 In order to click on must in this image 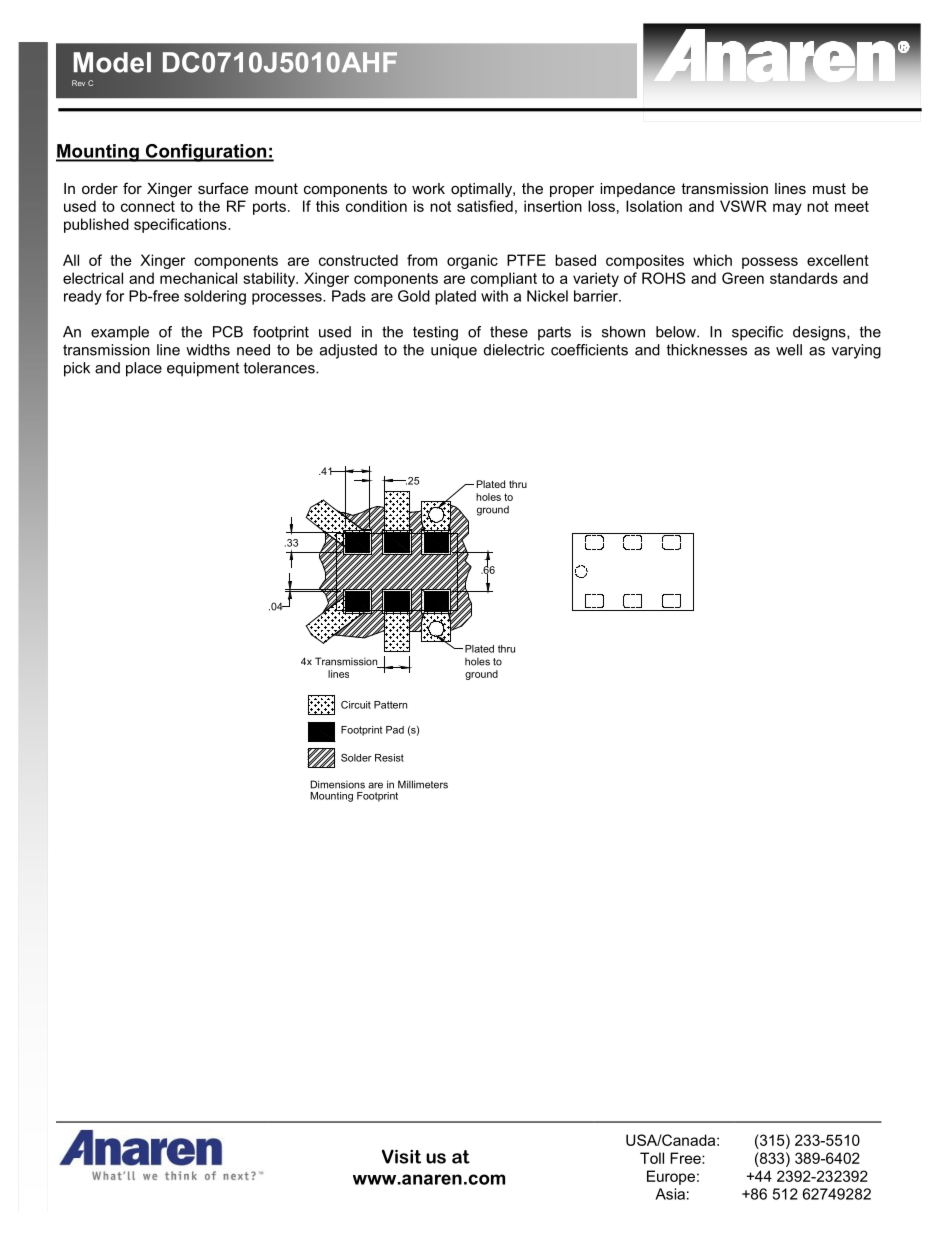, I will do `click(829, 188)`.
